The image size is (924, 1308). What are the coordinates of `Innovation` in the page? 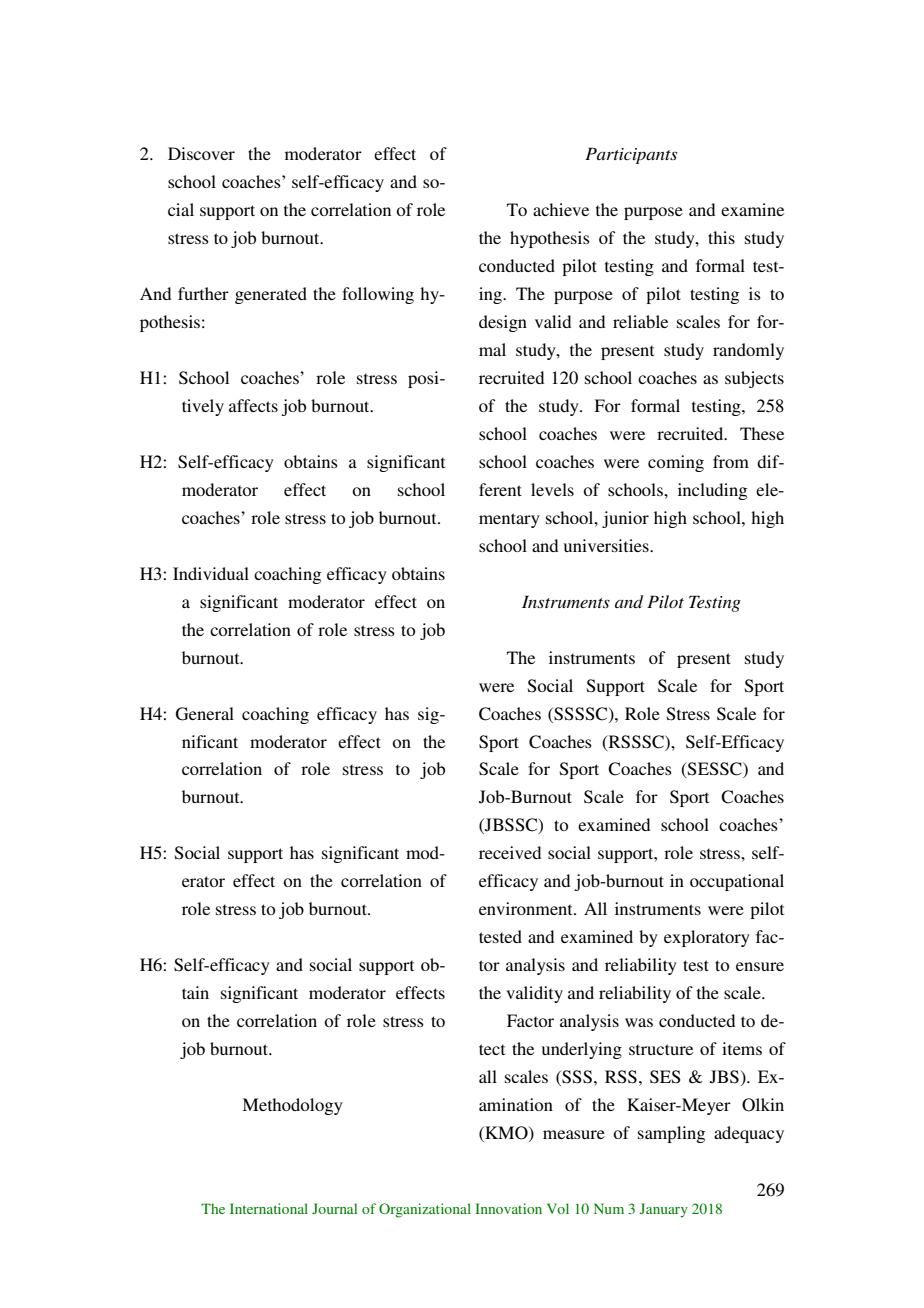 It's located at (508, 1208).
